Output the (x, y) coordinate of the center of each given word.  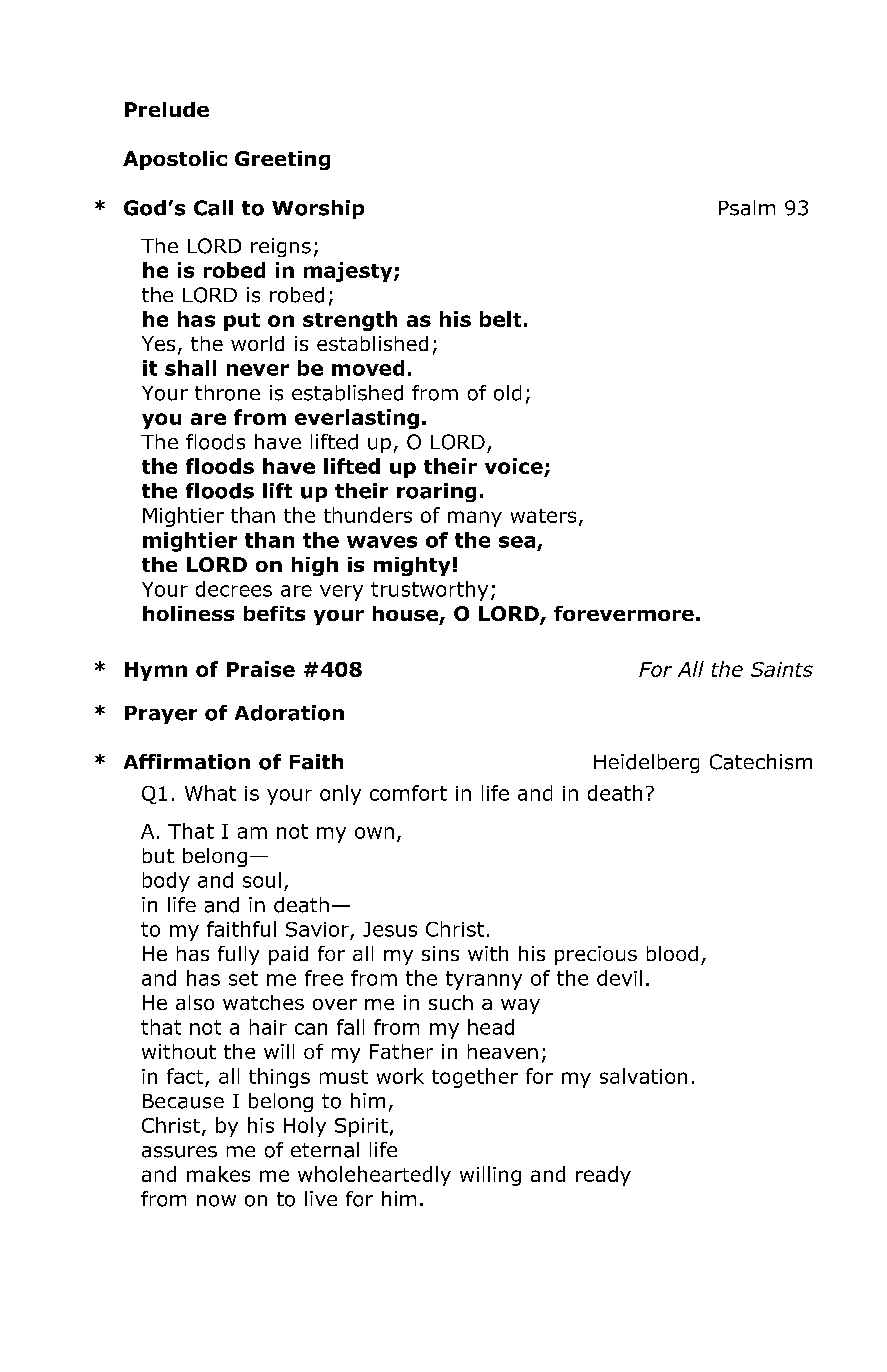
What (210, 793)
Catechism (761, 762)
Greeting (282, 160)
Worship (318, 209)
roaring (436, 492)
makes (218, 1174)
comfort (408, 793)
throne (227, 393)
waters (543, 516)
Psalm (747, 208)
